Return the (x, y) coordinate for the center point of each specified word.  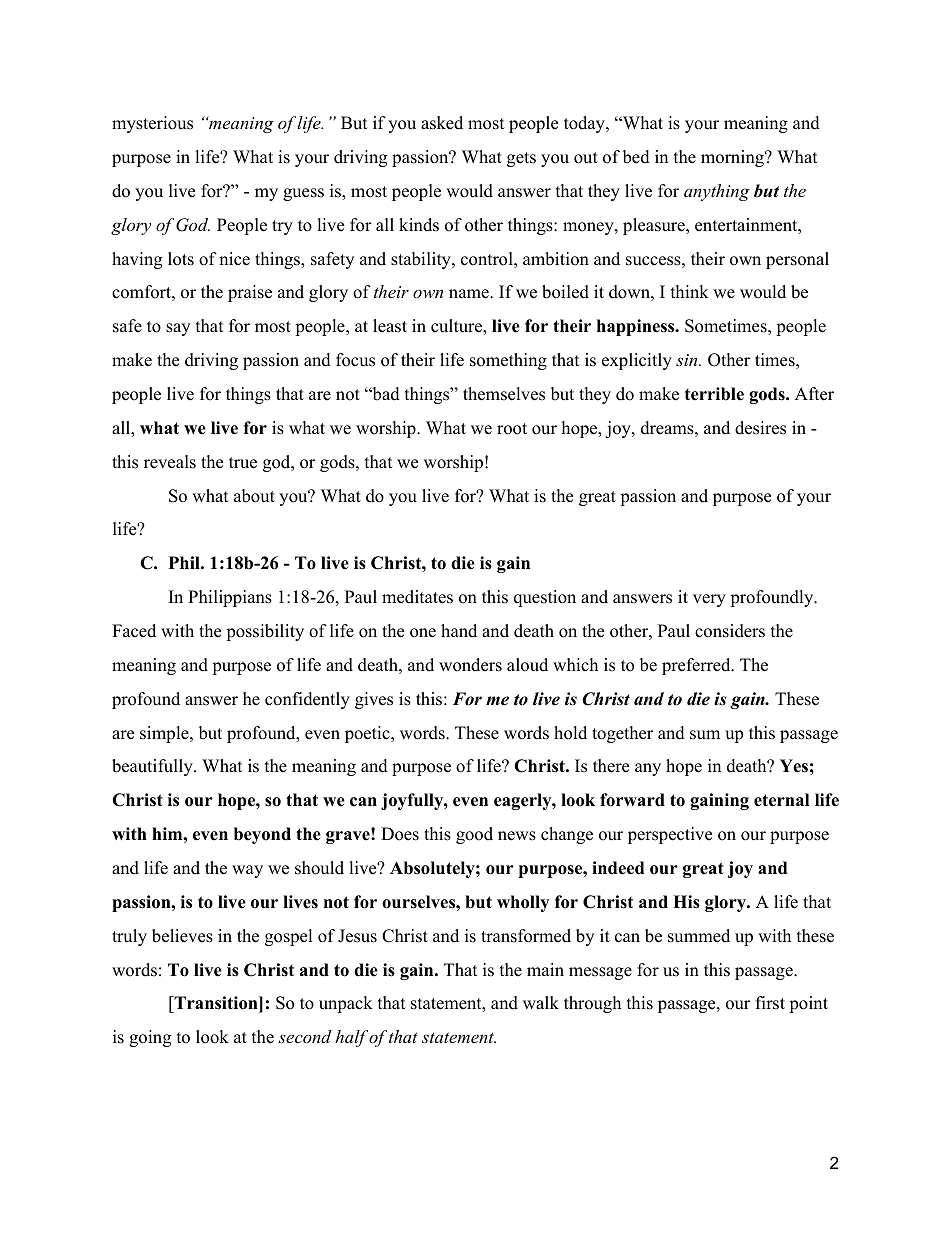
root (512, 429)
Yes (794, 766)
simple (165, 734)
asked (442, 123)
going (150, 1038)
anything (717, 192)
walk (541, 1002)
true (243, 463)
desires (760, 428)
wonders (470, 665)
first (770, 1003)
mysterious (152, 124)
